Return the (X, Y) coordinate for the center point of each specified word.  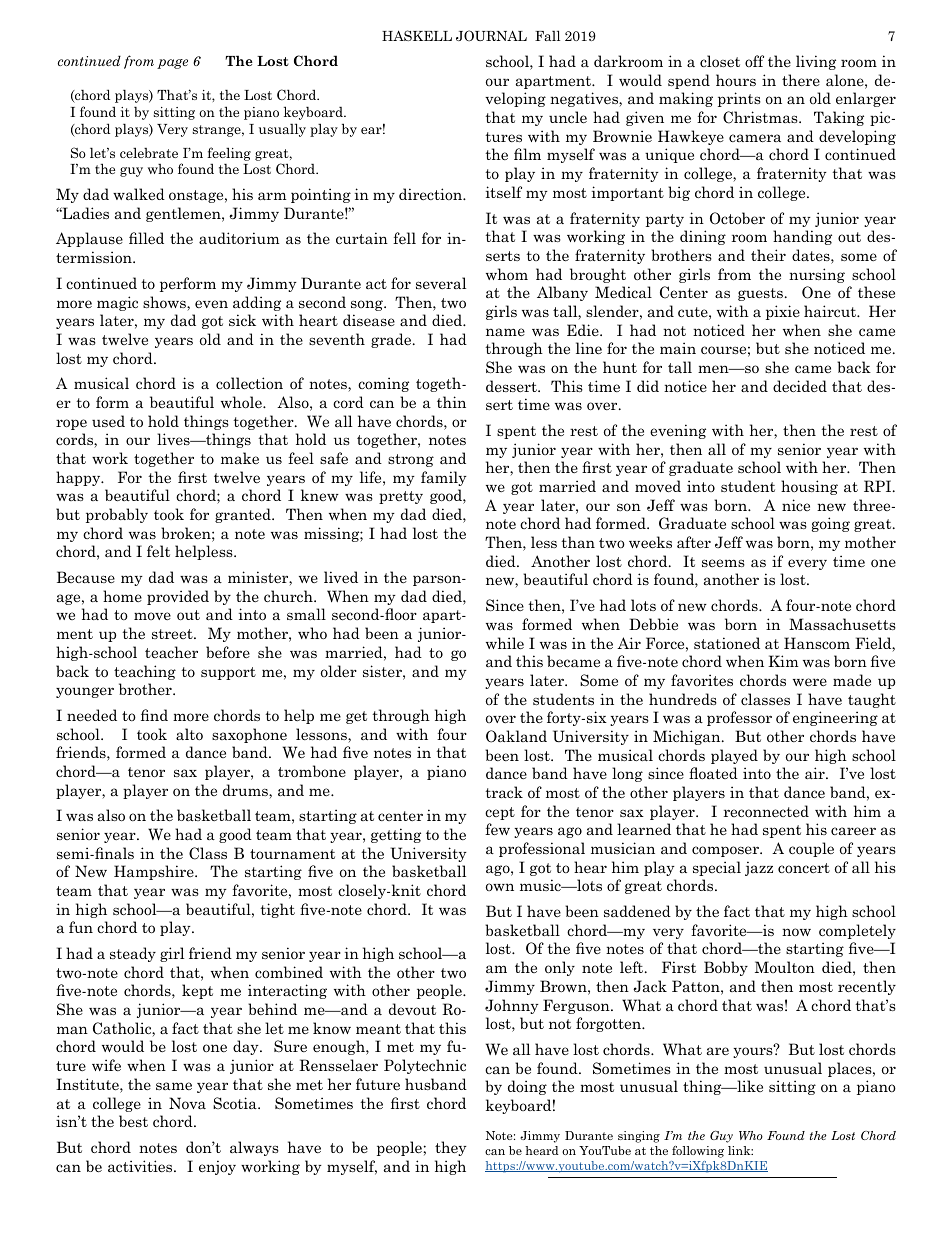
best (133, 1121)
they (451, 1148)
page (172, 64)
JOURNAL (491, 36)
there (801, 80)
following (698, 1152)
